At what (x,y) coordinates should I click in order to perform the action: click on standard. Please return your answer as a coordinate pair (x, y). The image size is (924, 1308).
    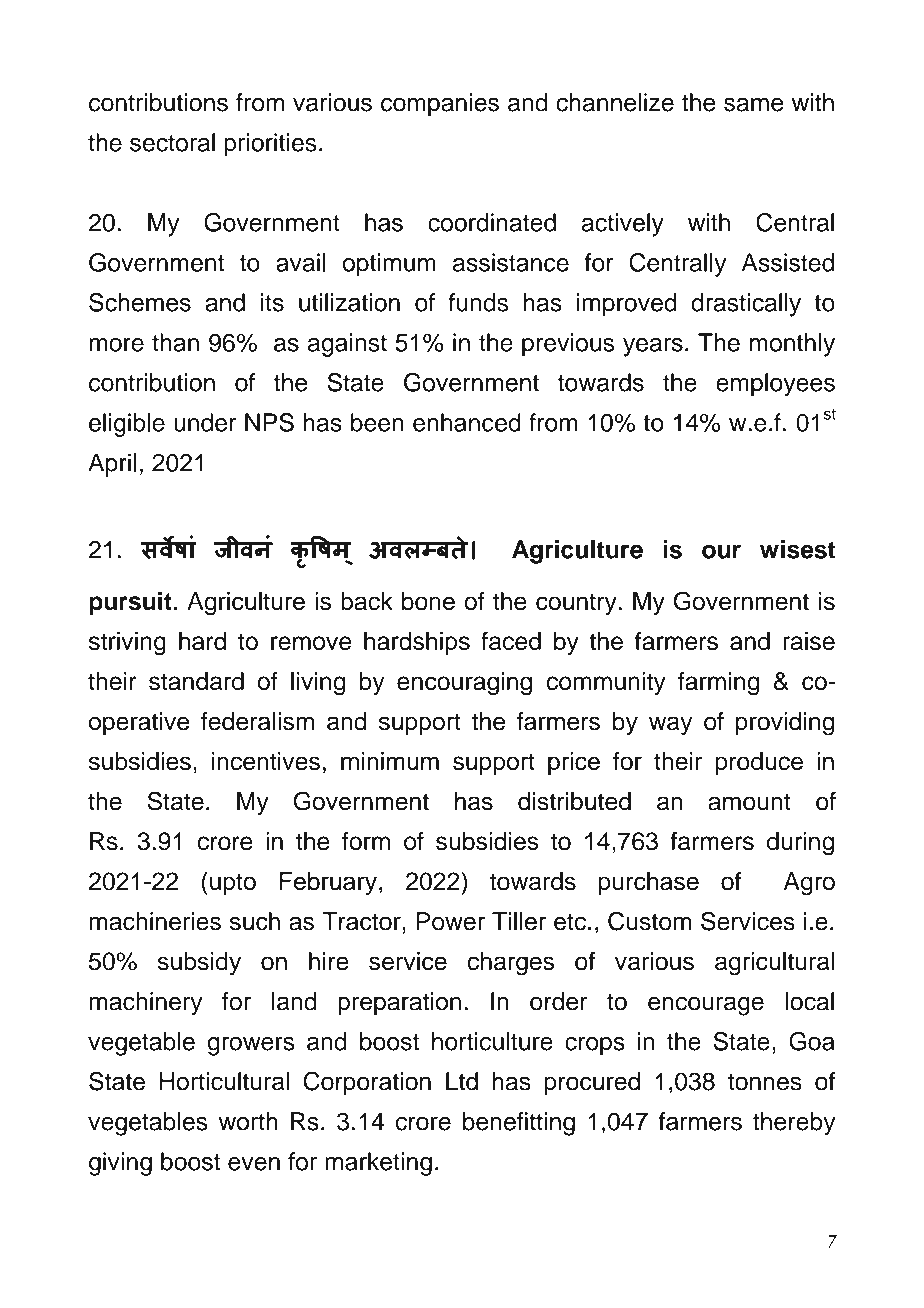
    Looking at the image, I should click on (196, 681).
